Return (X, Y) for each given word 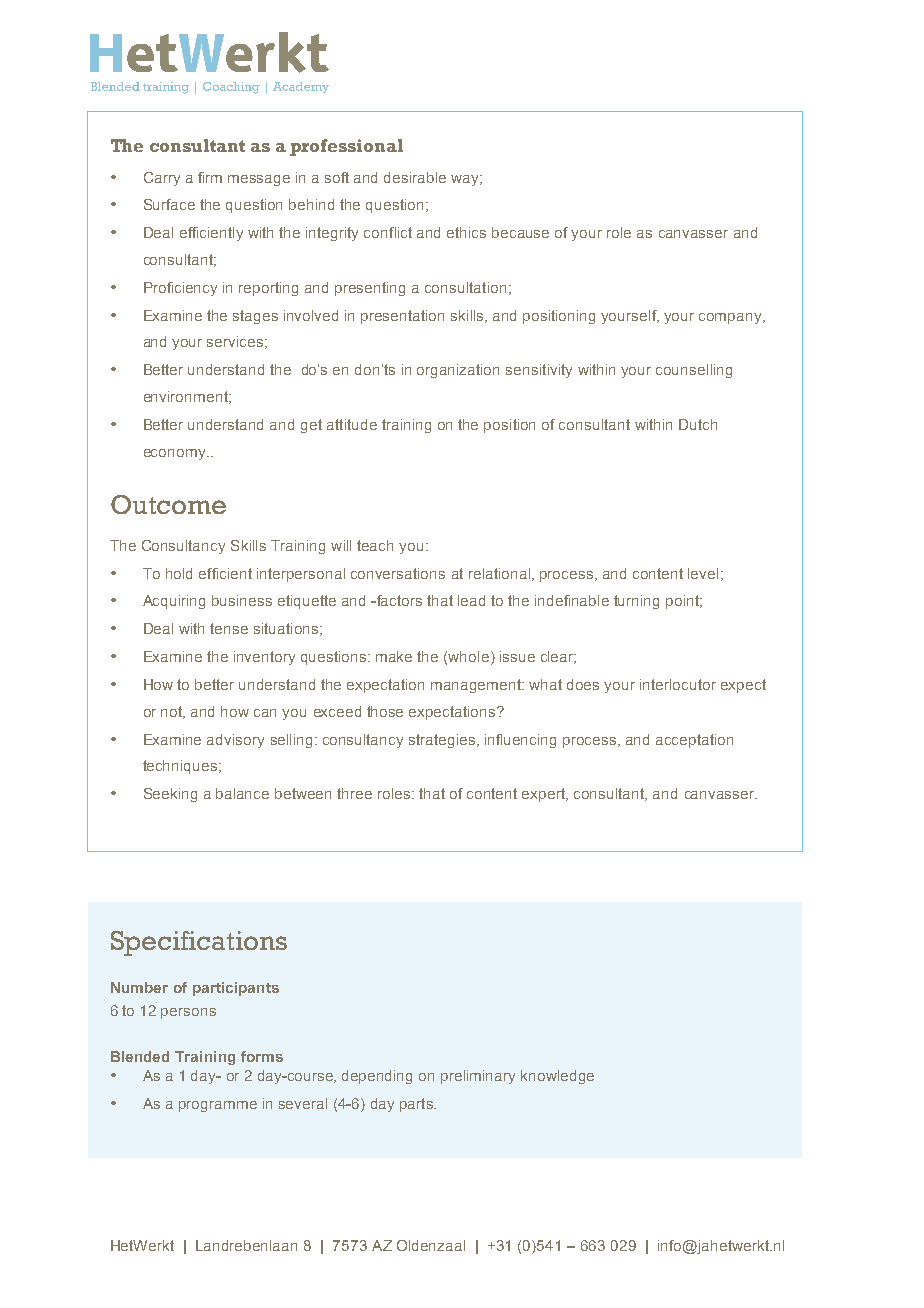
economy (176, 454)
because (520, 232)
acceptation (694, 741)
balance (242, 793)
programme (218, 1106)
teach (375, 545)
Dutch (698, 424)
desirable (415, 177)
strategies (442, 741)
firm (210, 177)
